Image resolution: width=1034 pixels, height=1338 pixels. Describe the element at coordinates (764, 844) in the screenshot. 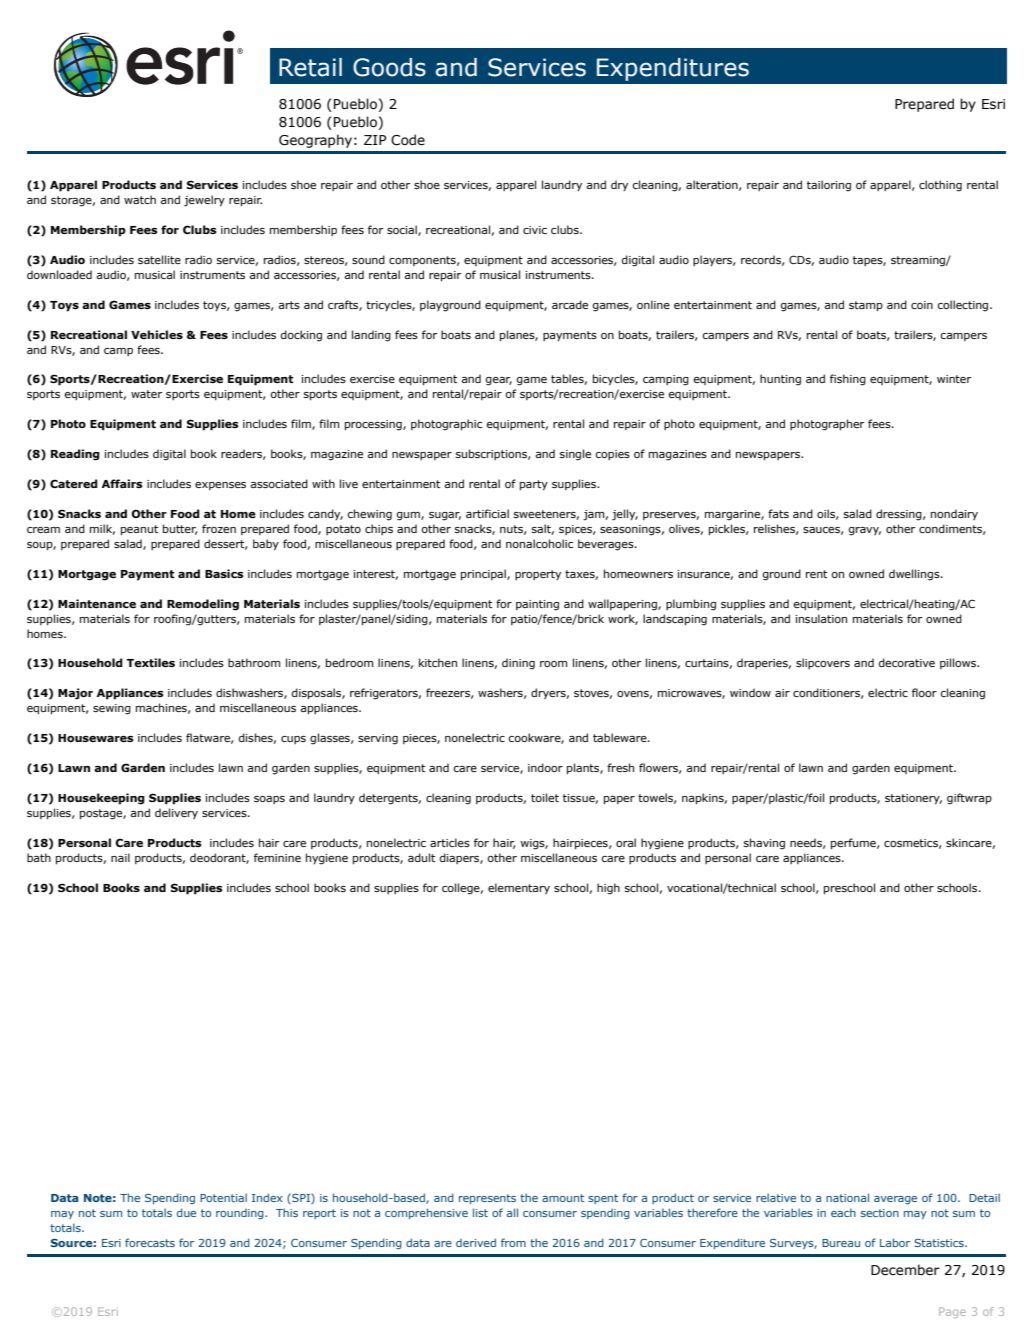

I see `shaving` at that location.
